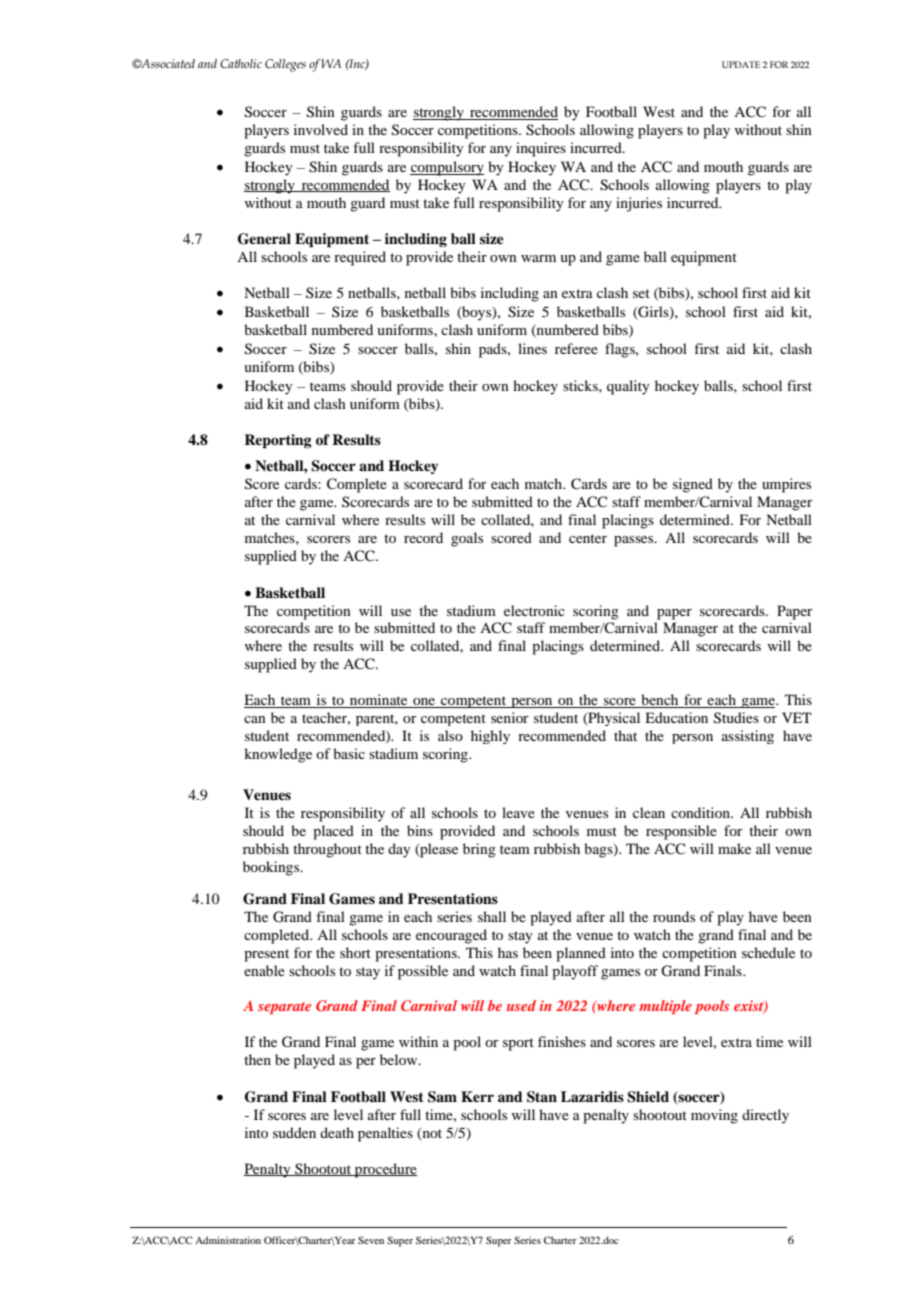 Image resolution: width=924 pixels, height=1309 pixels. I want to click on UPDATE, so click(741, 64).
